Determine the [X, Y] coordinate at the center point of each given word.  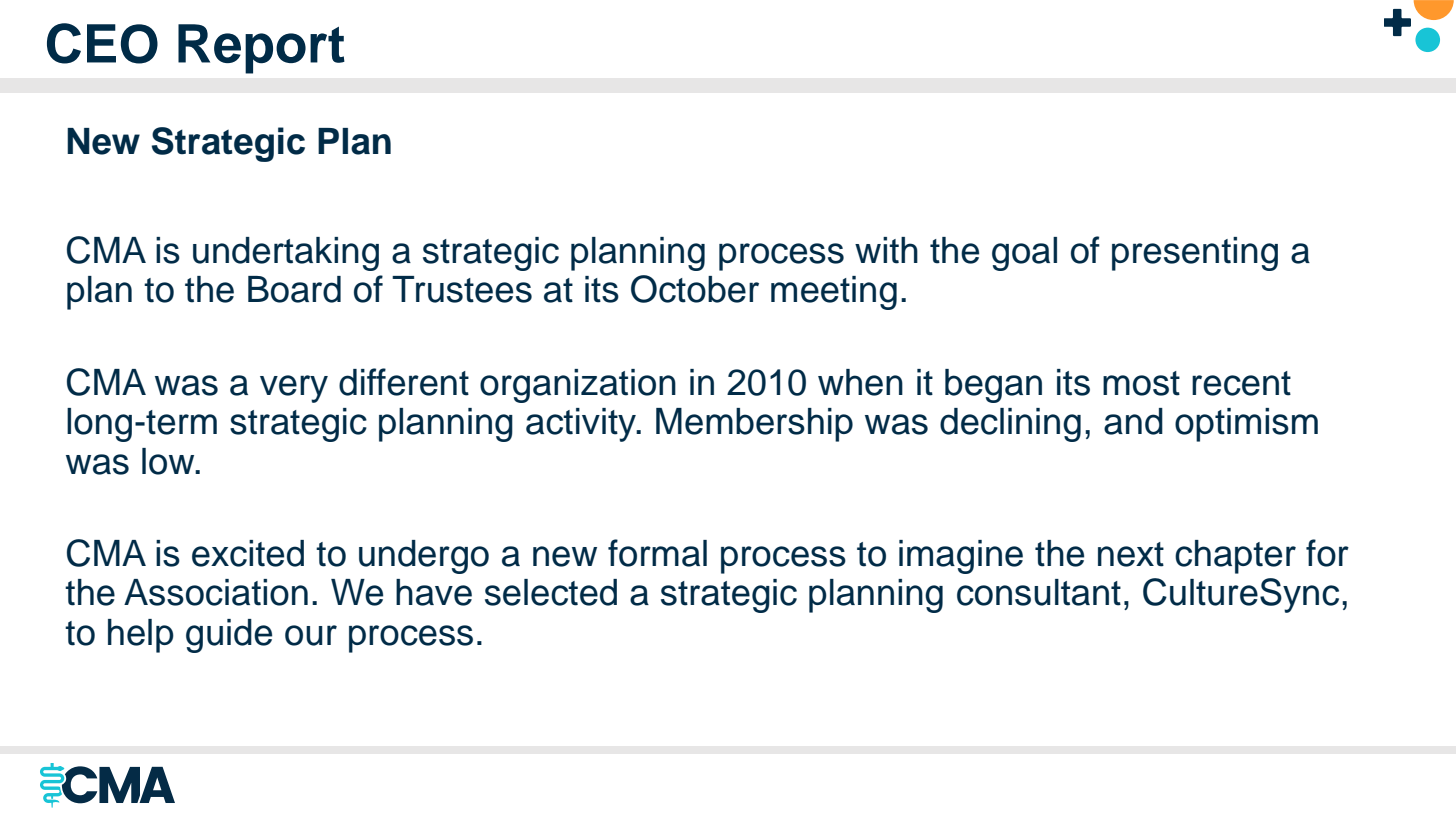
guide [229, 636]
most [1141, 383]
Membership [754, 425]
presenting [1195, 254]
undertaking [286, 254]
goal [1024, 254]
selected [551, 592]
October [695, 289]
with [886, 250]
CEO [102, 43]
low [169, 461]
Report [261, 49]
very [294, 389]
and [1133, 421]
